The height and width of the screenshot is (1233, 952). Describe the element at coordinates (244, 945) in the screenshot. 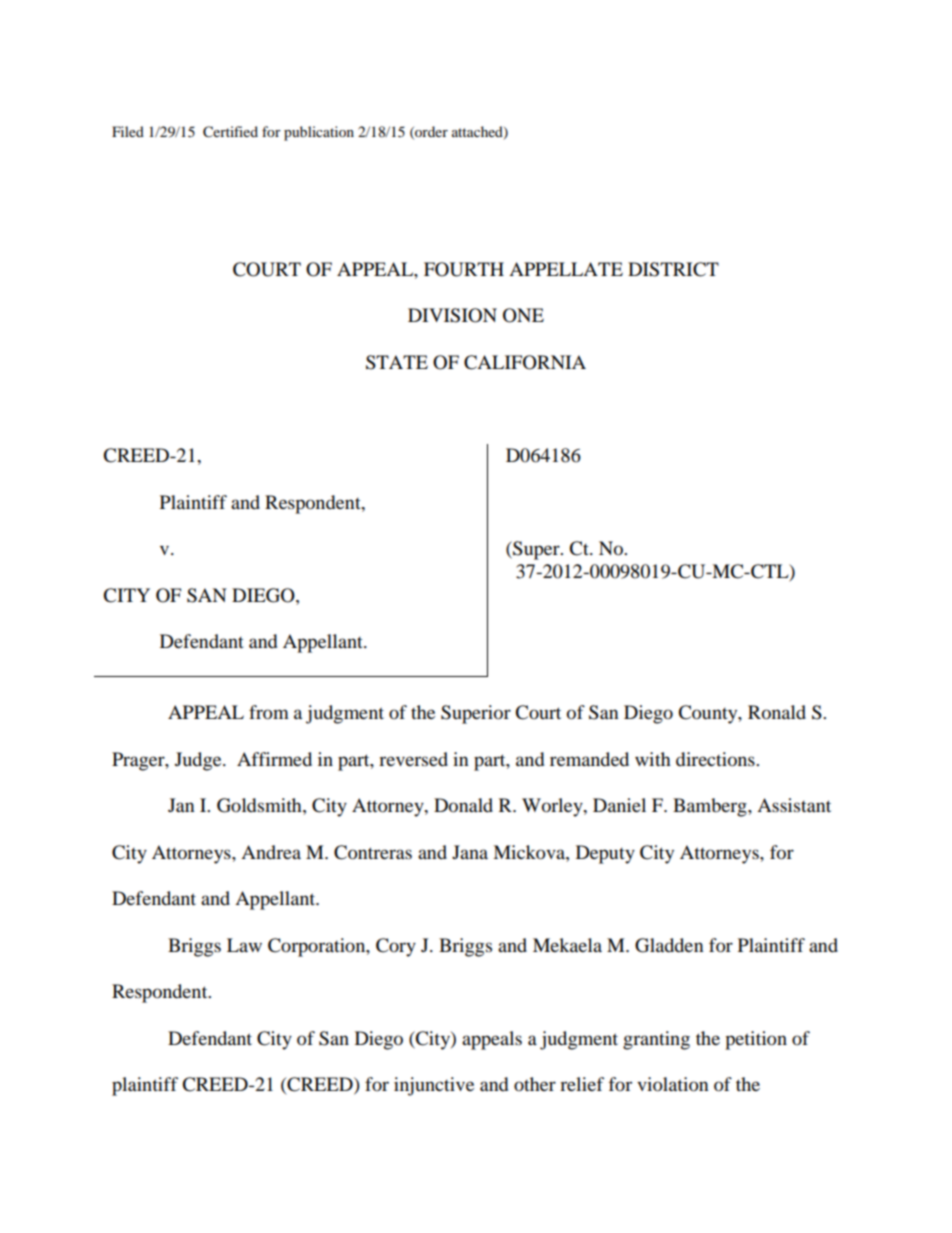

I see `Law` at that location.
